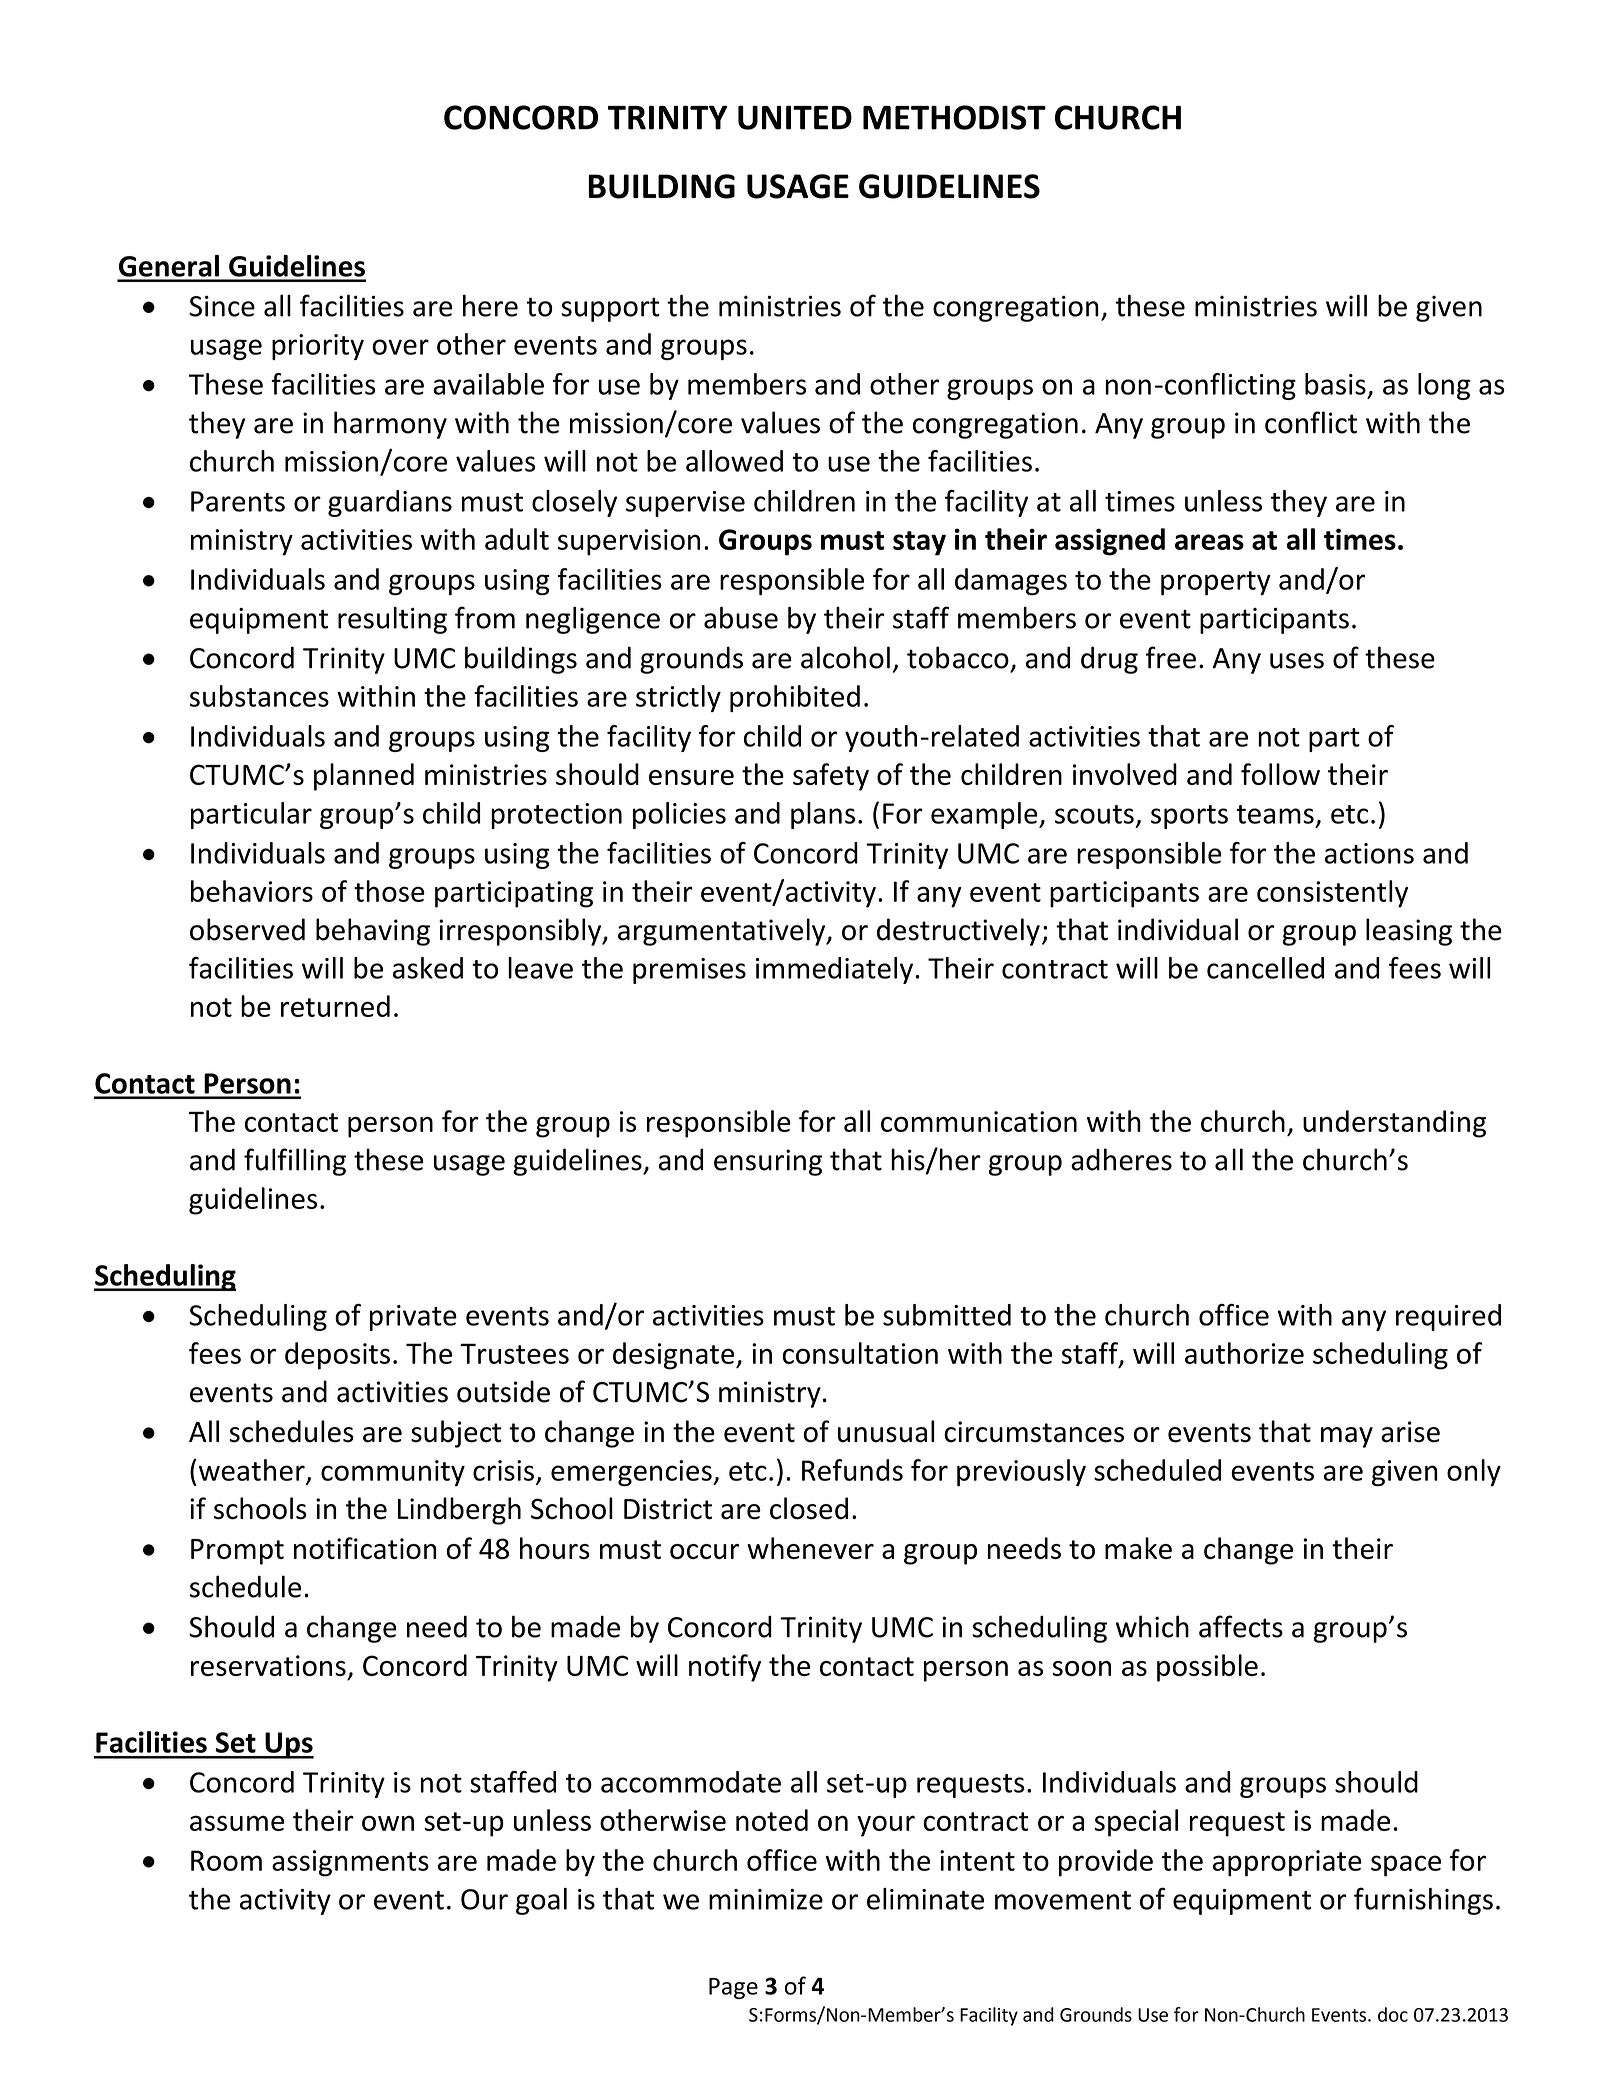 This page has height=2074, width=1603. Describe the element at coordinates (392, 620) in the page. I see `resulting` at that location.
